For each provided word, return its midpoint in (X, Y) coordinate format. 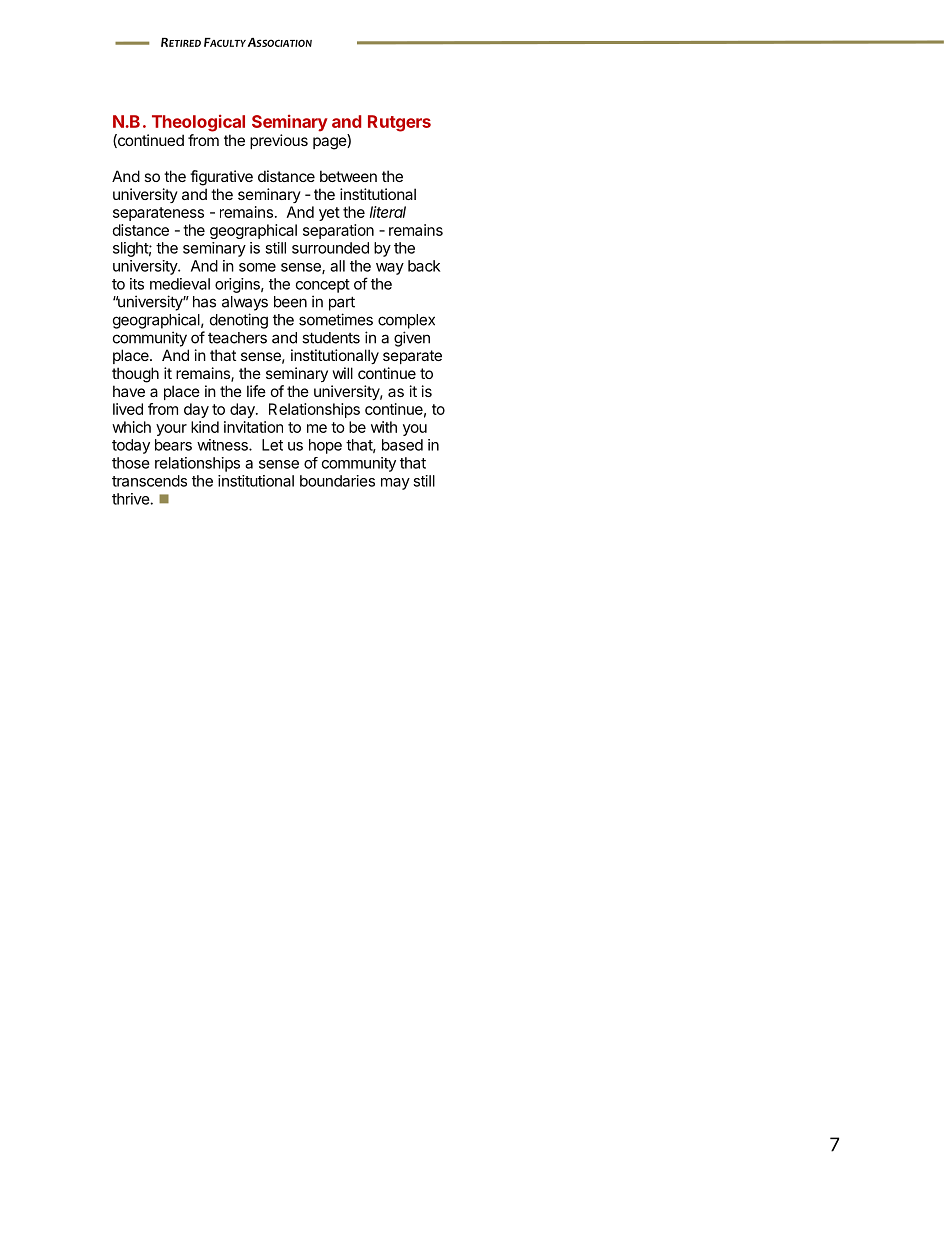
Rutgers (399, 123)
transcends (149, 481)
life (256, 391)
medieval (180, 284)
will (343, 373)
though (135, 375)
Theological (198, 123)
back (424, 266)
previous (279, 141)
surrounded (330, 248)
